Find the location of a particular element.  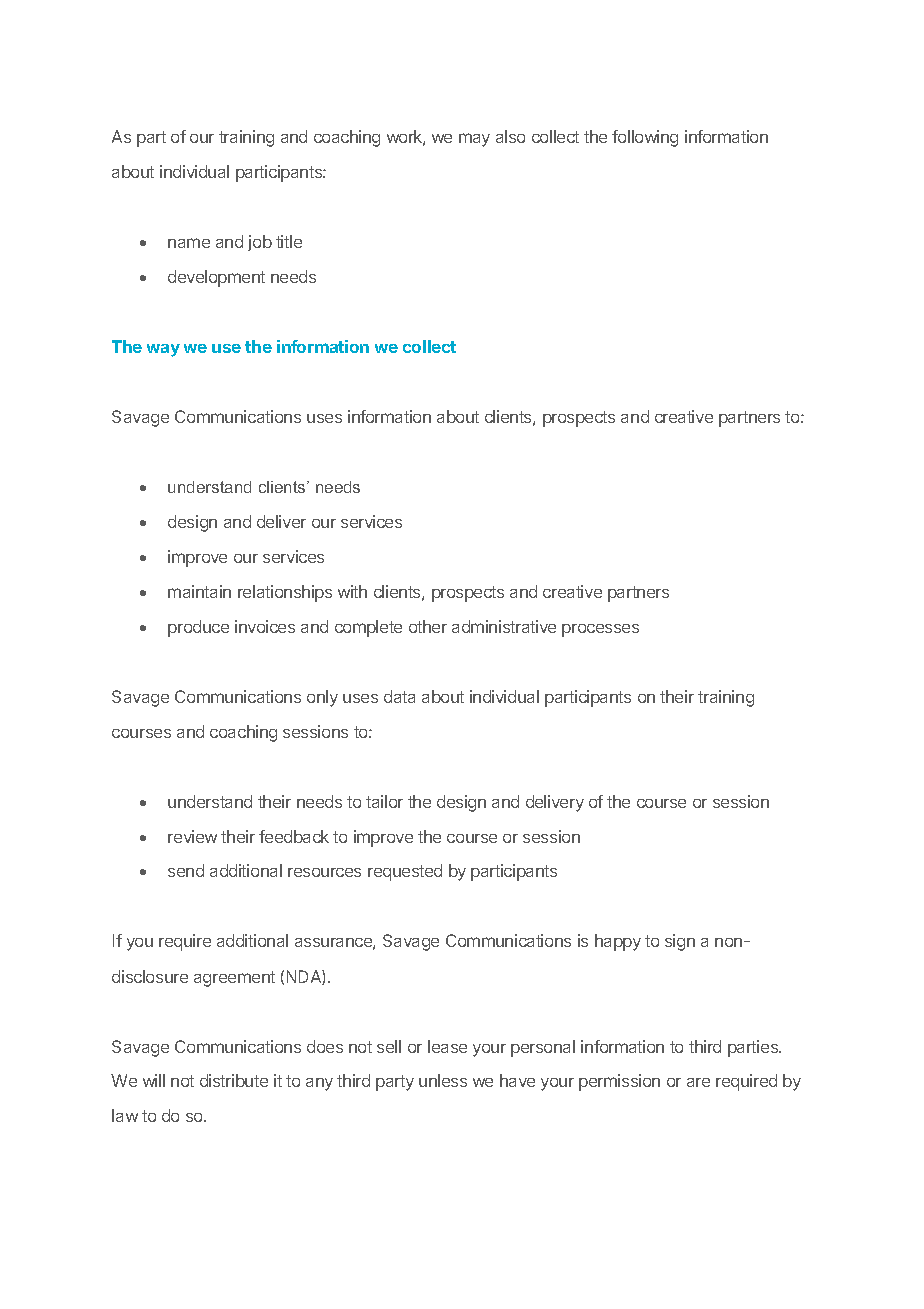

review is located at coordinates (192, 836).
